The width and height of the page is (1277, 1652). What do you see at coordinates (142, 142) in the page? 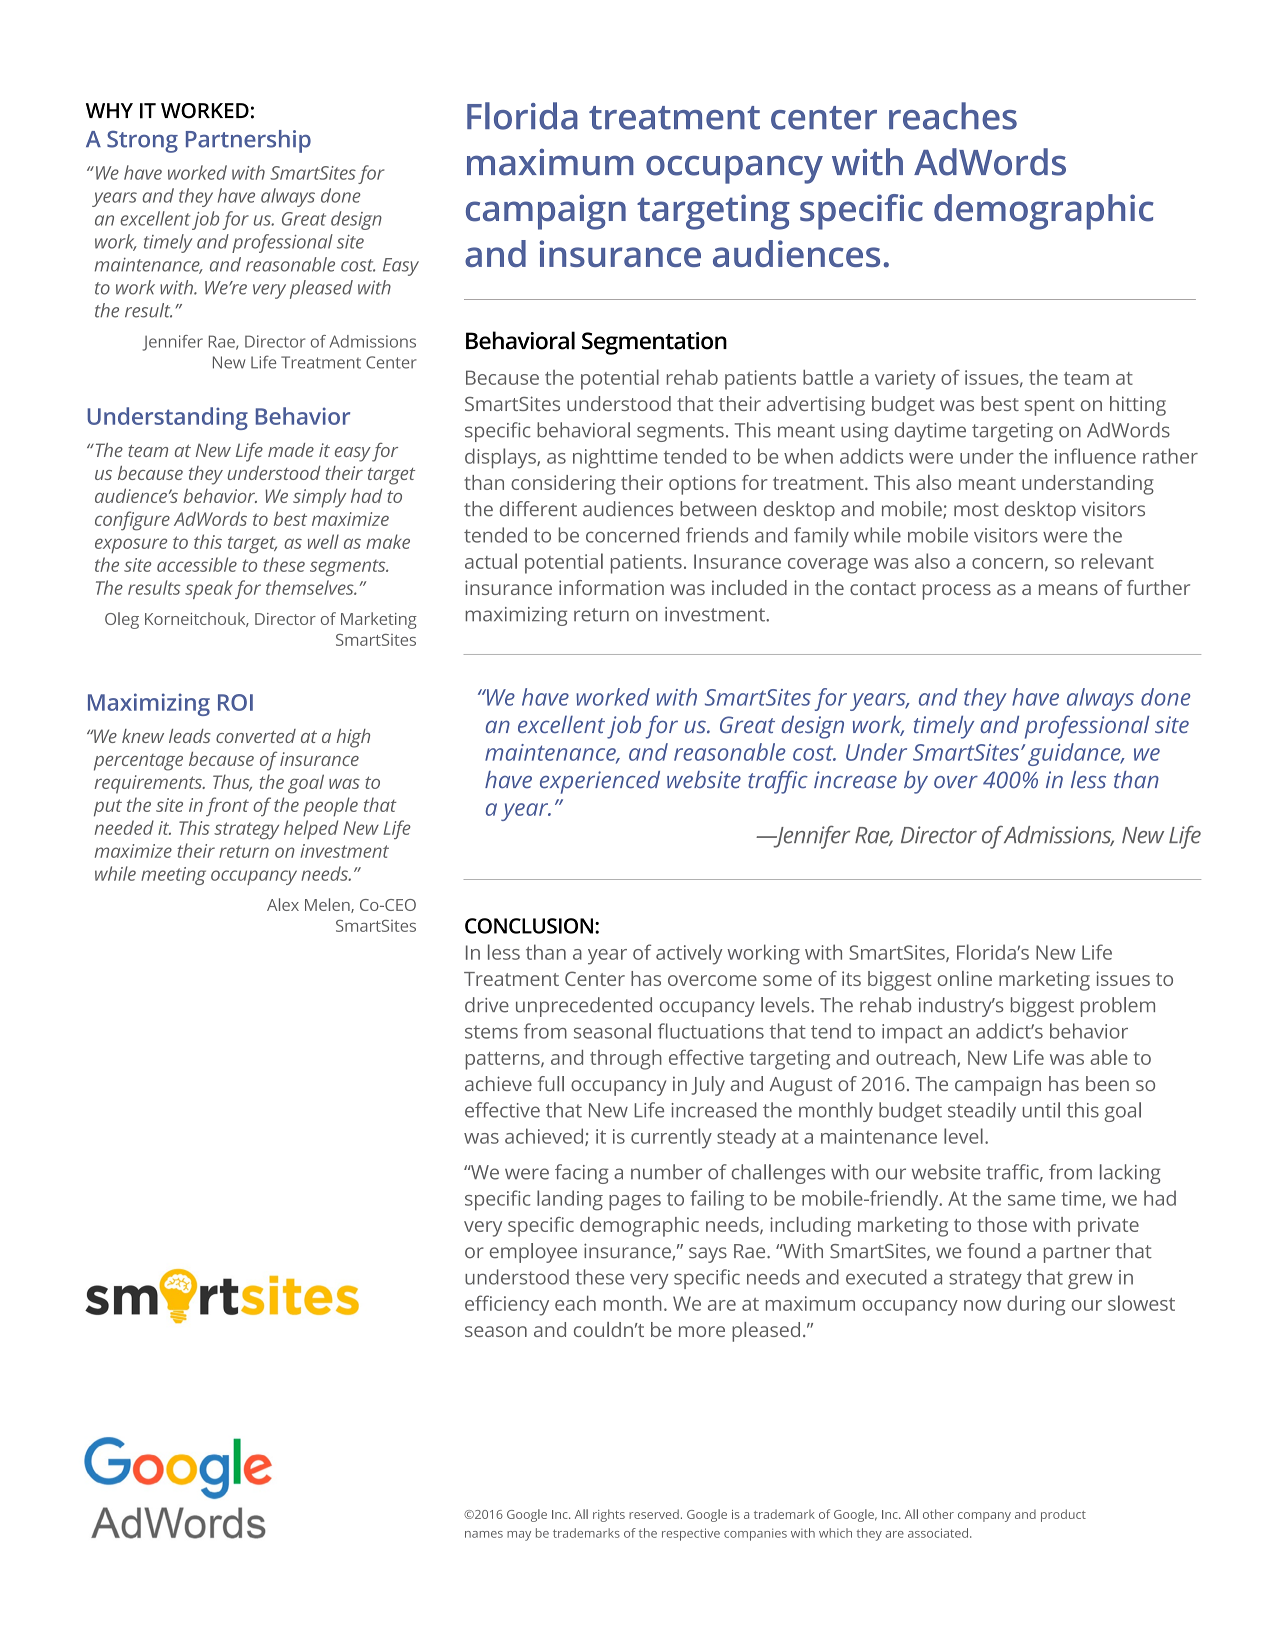
I see `Strong` at bounding box center [142, 142].
